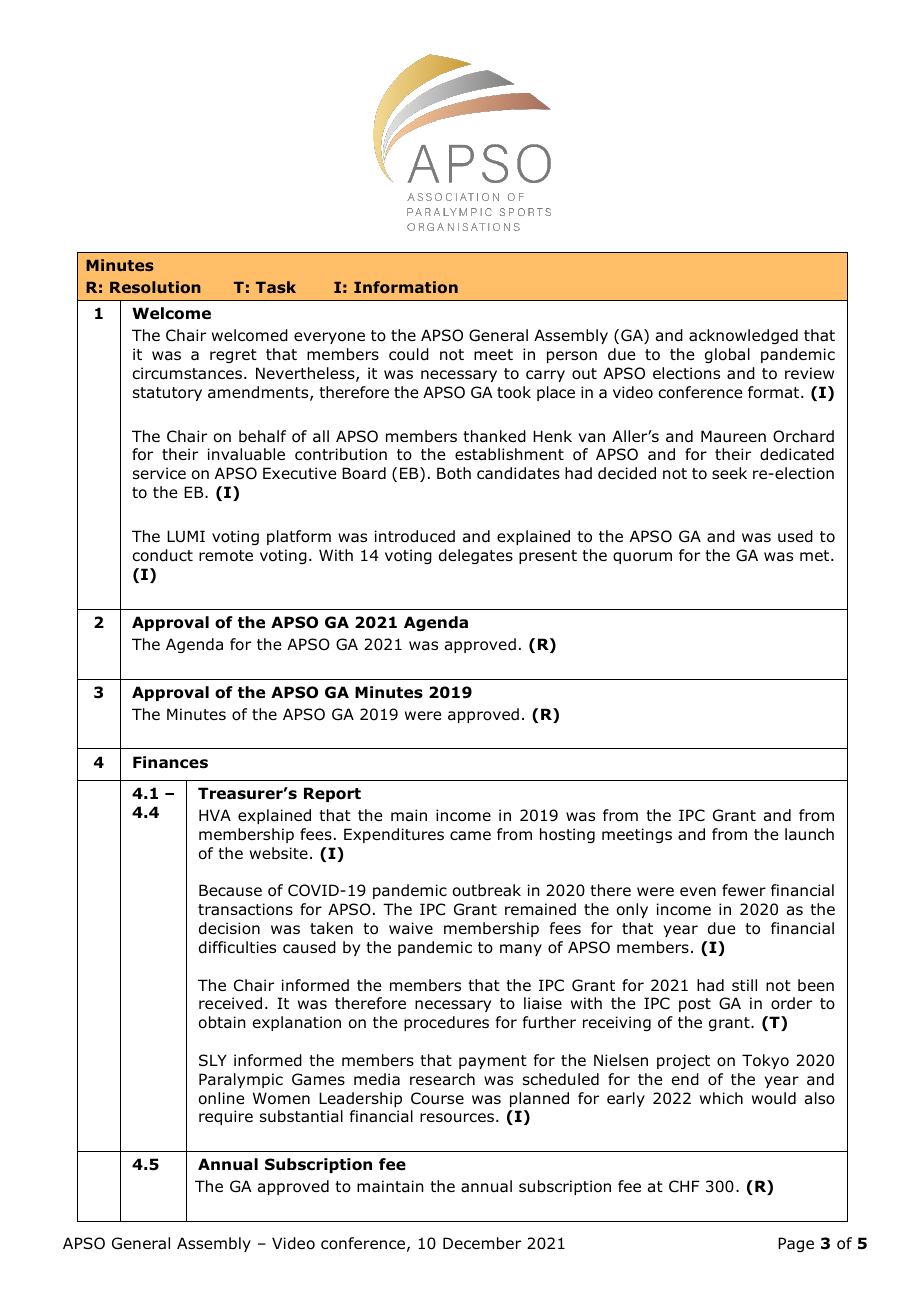 Image resolution: width=924 pixels, height=1308 pixels. What do you see at coordinates (226, 556) in the screenshot?
I see `remote` at bounding box center [226, 556].
